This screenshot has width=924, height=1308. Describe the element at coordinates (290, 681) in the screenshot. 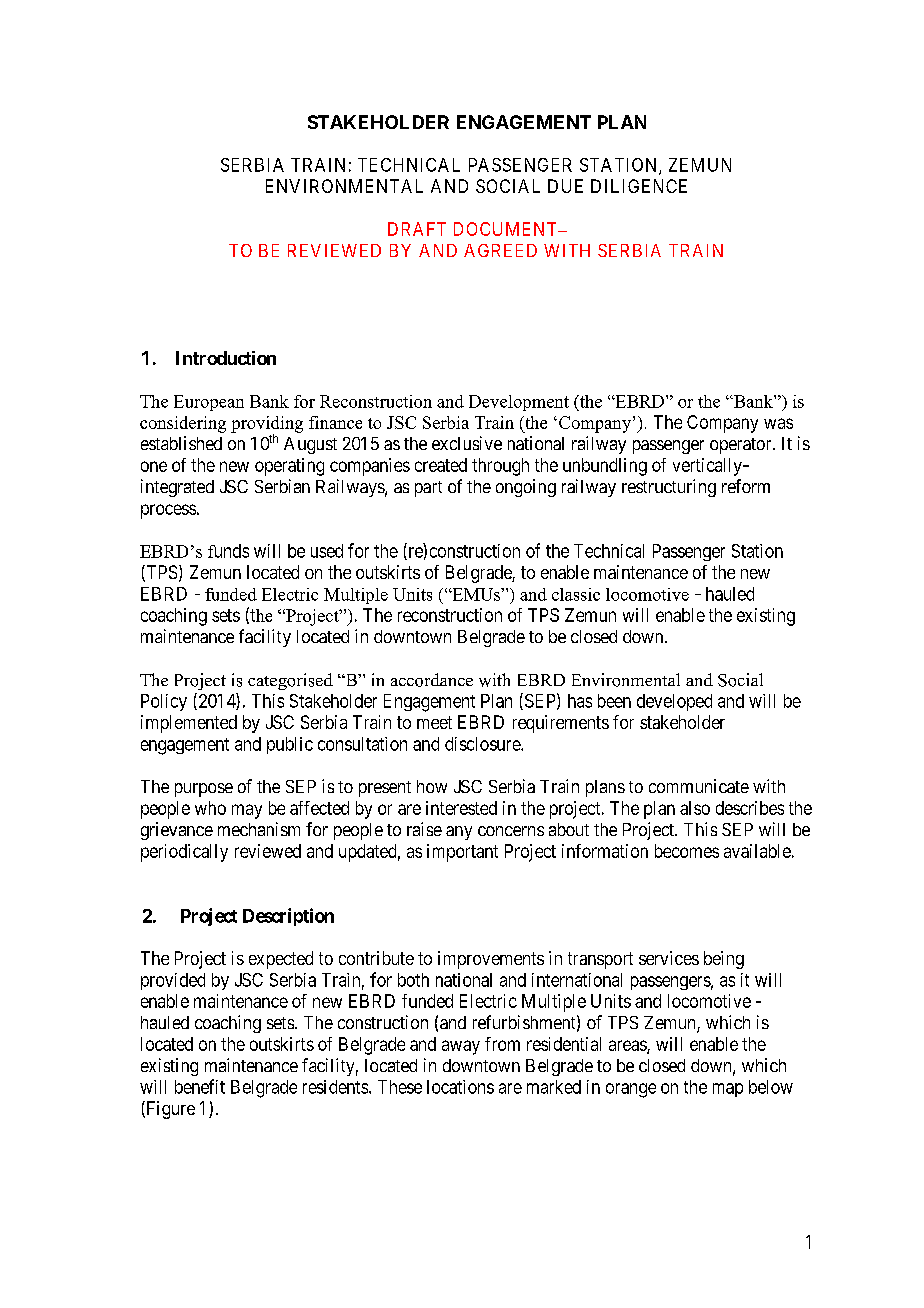

I see `categorised` at that location.
